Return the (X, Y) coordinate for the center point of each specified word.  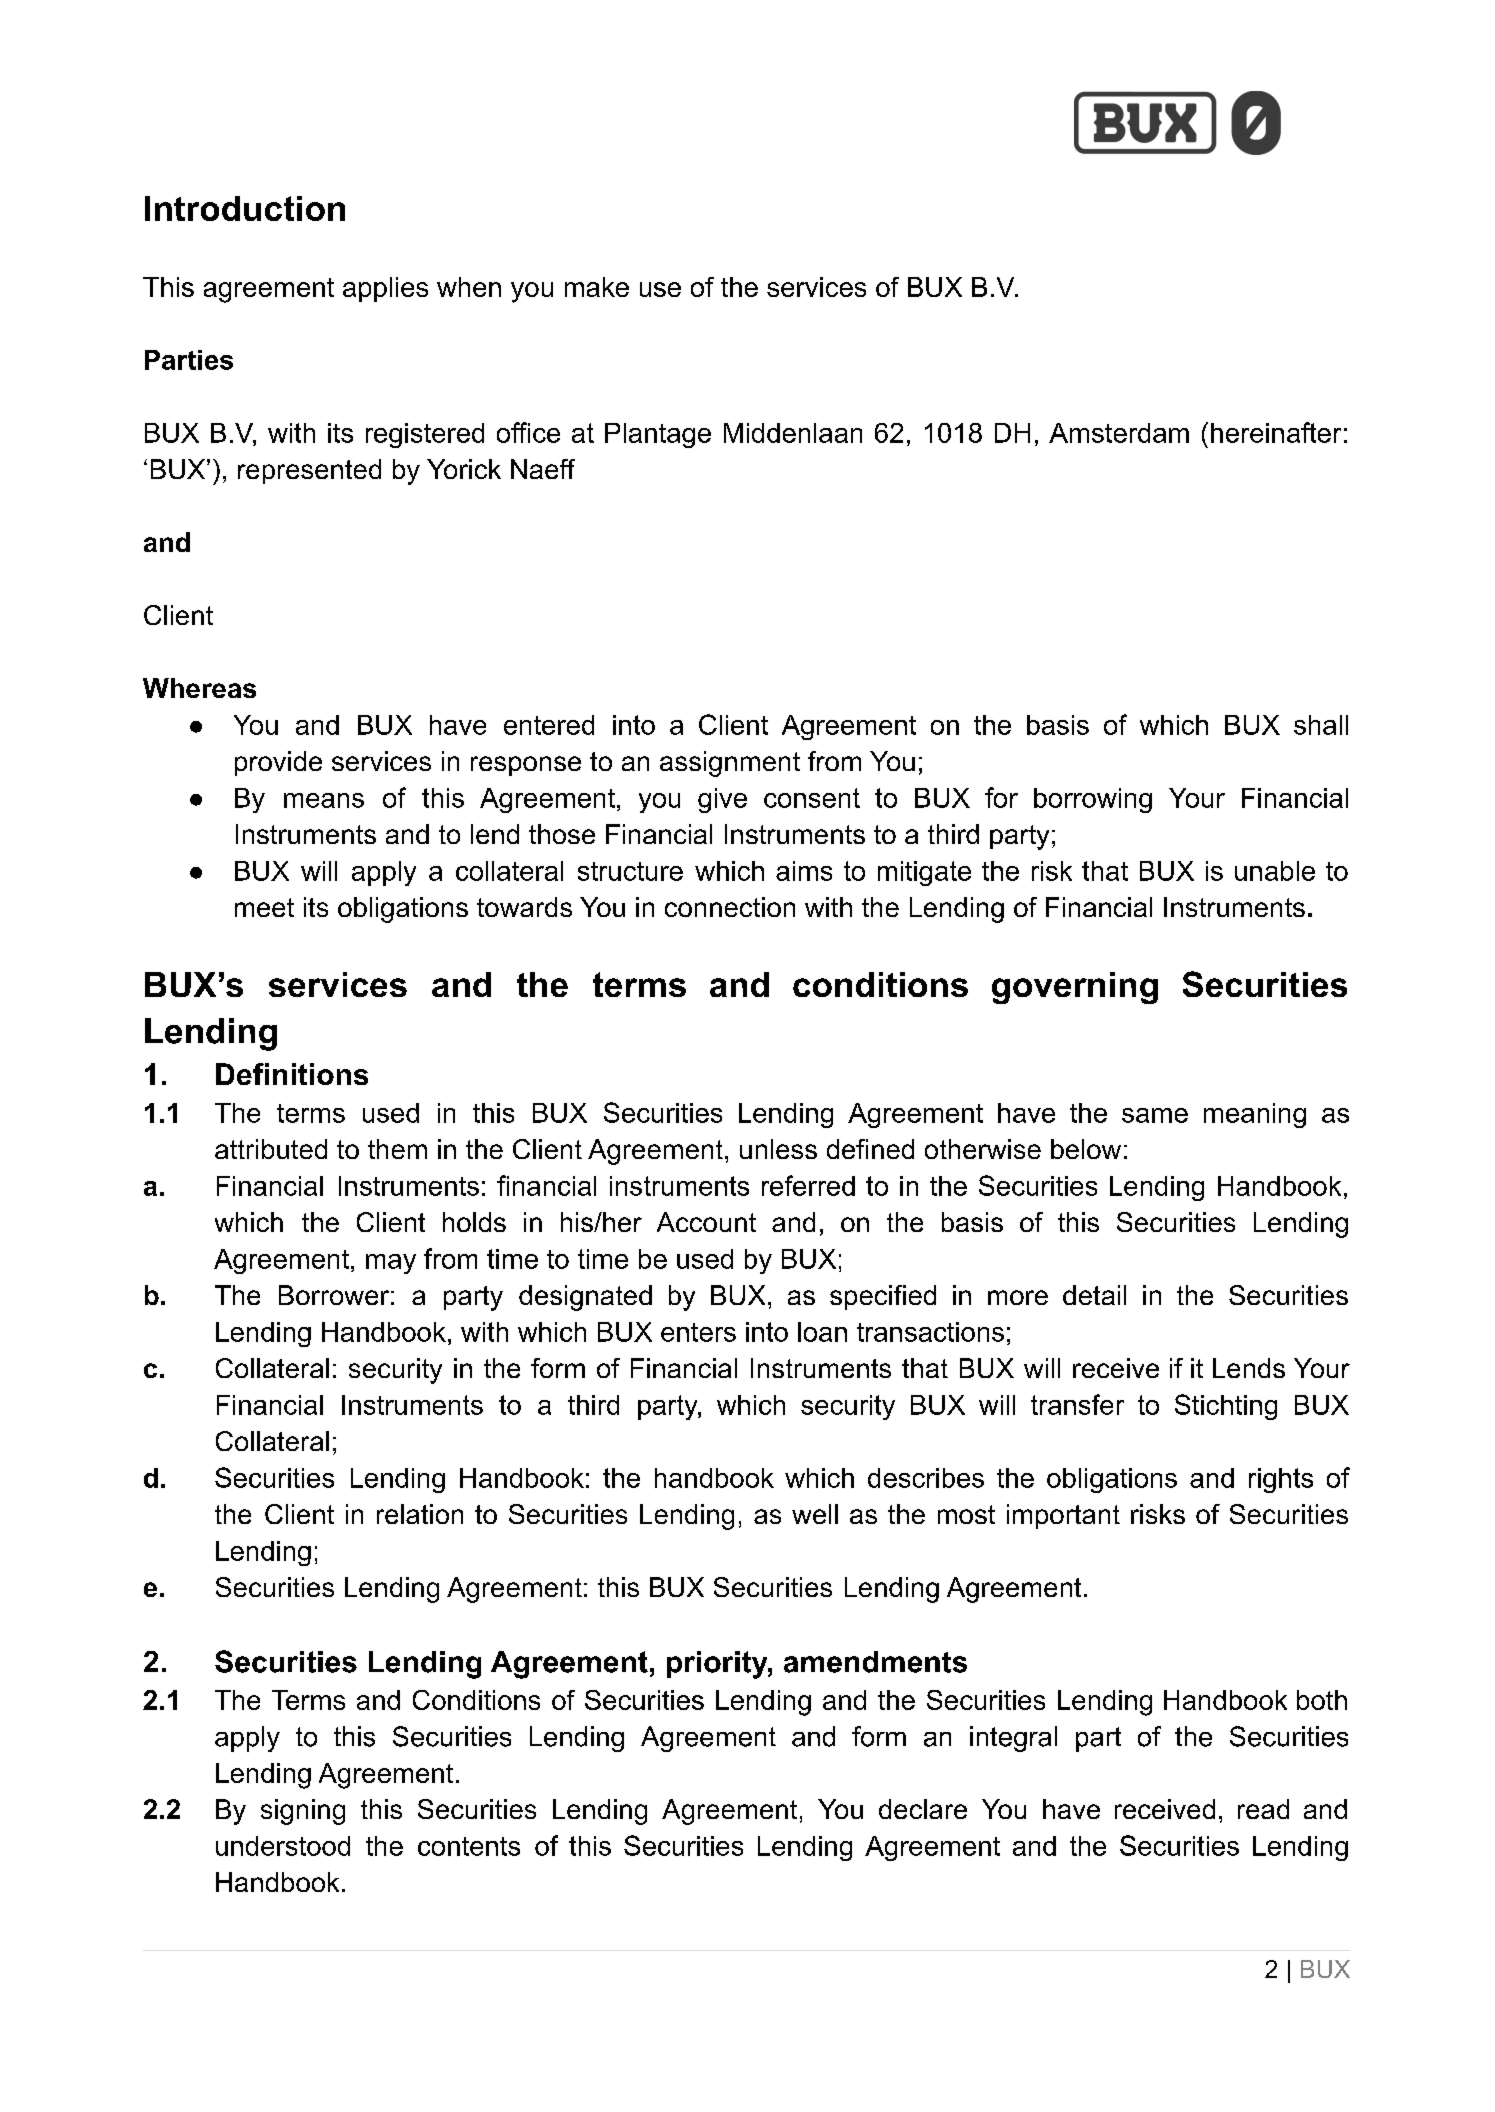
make (597, 287)
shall (1321, 725)
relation (420, 1514)
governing (1075, 988)
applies (385, 289)
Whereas (199, 688)
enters (698, 1332)
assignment (730, 764)
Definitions (292, 1074)
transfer (1077, 1404)
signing (303, 1812)
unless (778, 1149)
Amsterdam (1119, 433)
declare (923, 1809)
